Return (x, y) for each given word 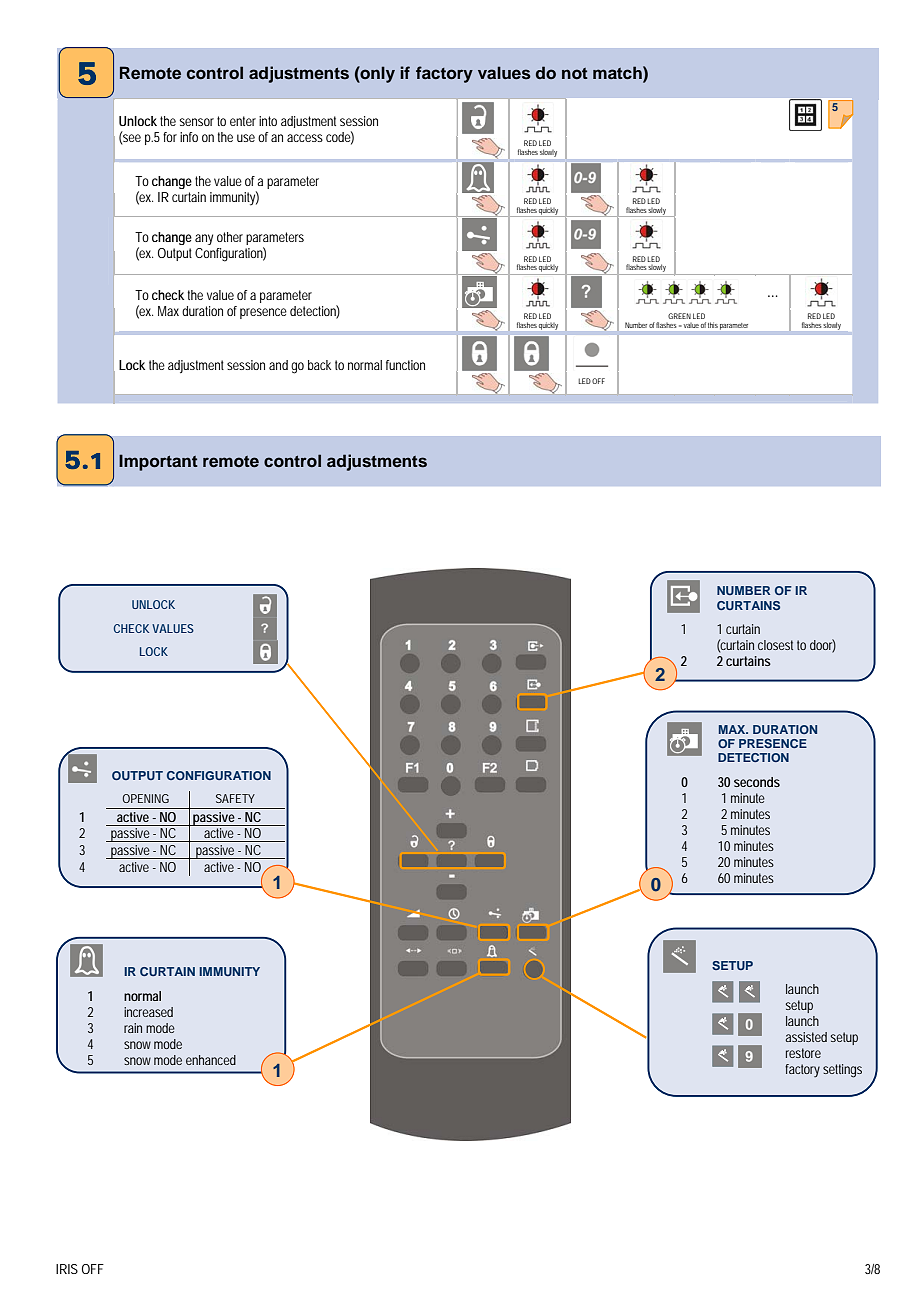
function (405, 365)
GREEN (679, 316)
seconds (757, 782)
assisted (806, 1037)
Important (158, 462)
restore (803, 1053)
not (575, 74)
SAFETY (235, 798)
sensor (196, 122)
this (713, 325)
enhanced (211, 1060)
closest (775, 645)
